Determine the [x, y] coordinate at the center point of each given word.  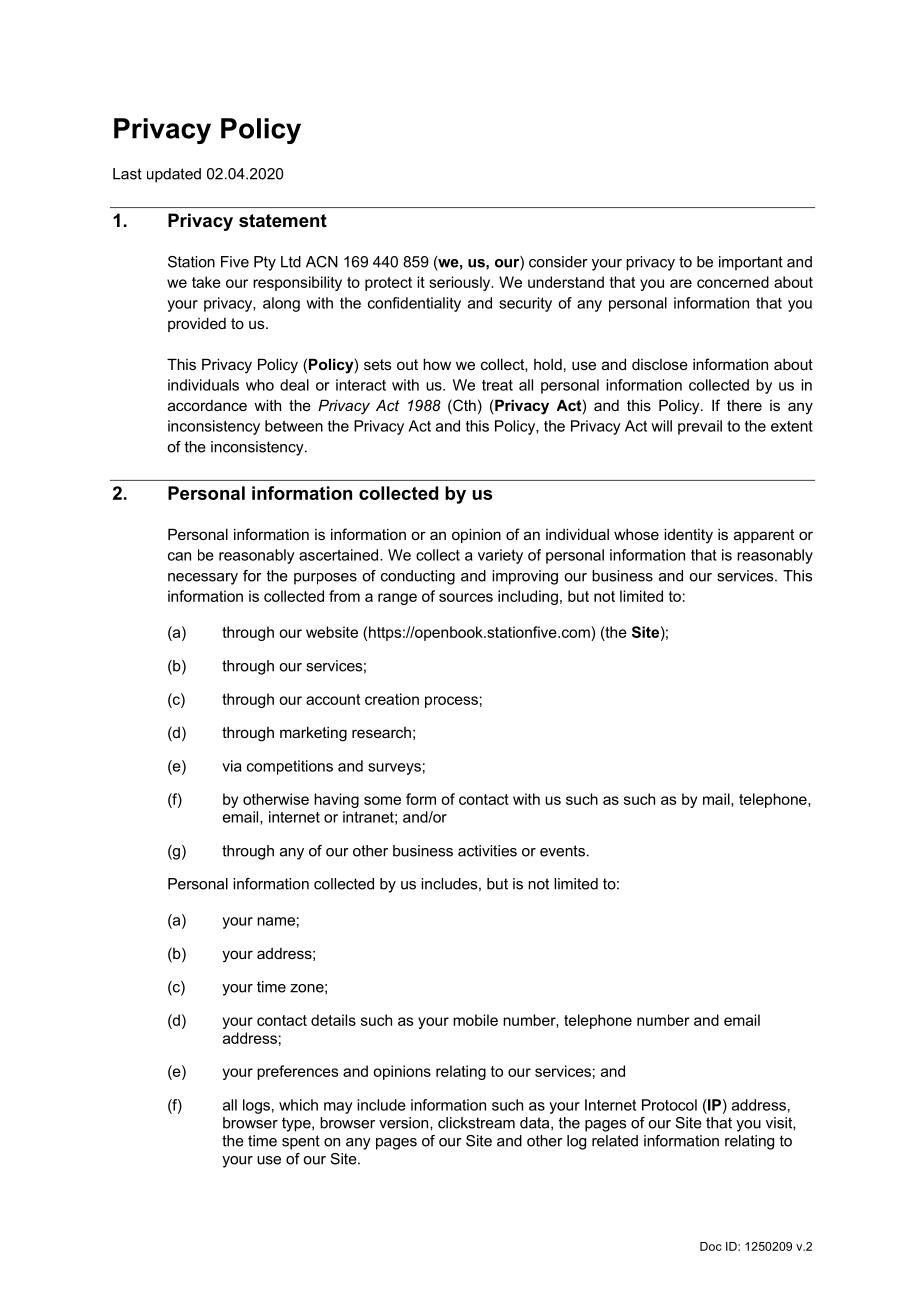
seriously [461, 283]
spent [301, 1142]
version [405, 1123]
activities [487, 851]
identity [688, 536]
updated [174, 175]
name [276, 921]
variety [500, 556]
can [179, 556]
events [562, 851]
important [751, 263]
